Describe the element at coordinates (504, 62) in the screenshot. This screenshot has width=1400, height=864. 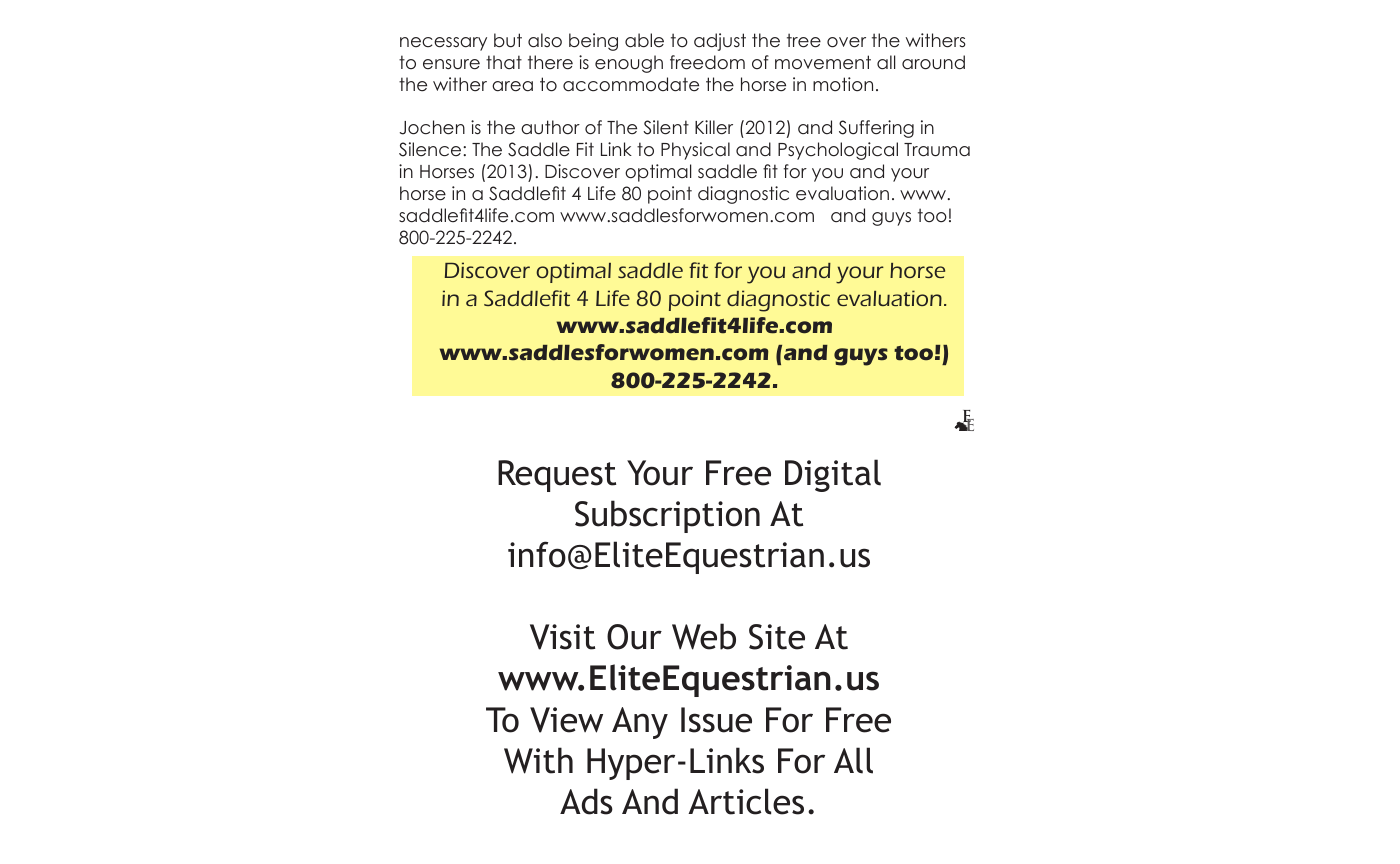
I see `that` at that location.
